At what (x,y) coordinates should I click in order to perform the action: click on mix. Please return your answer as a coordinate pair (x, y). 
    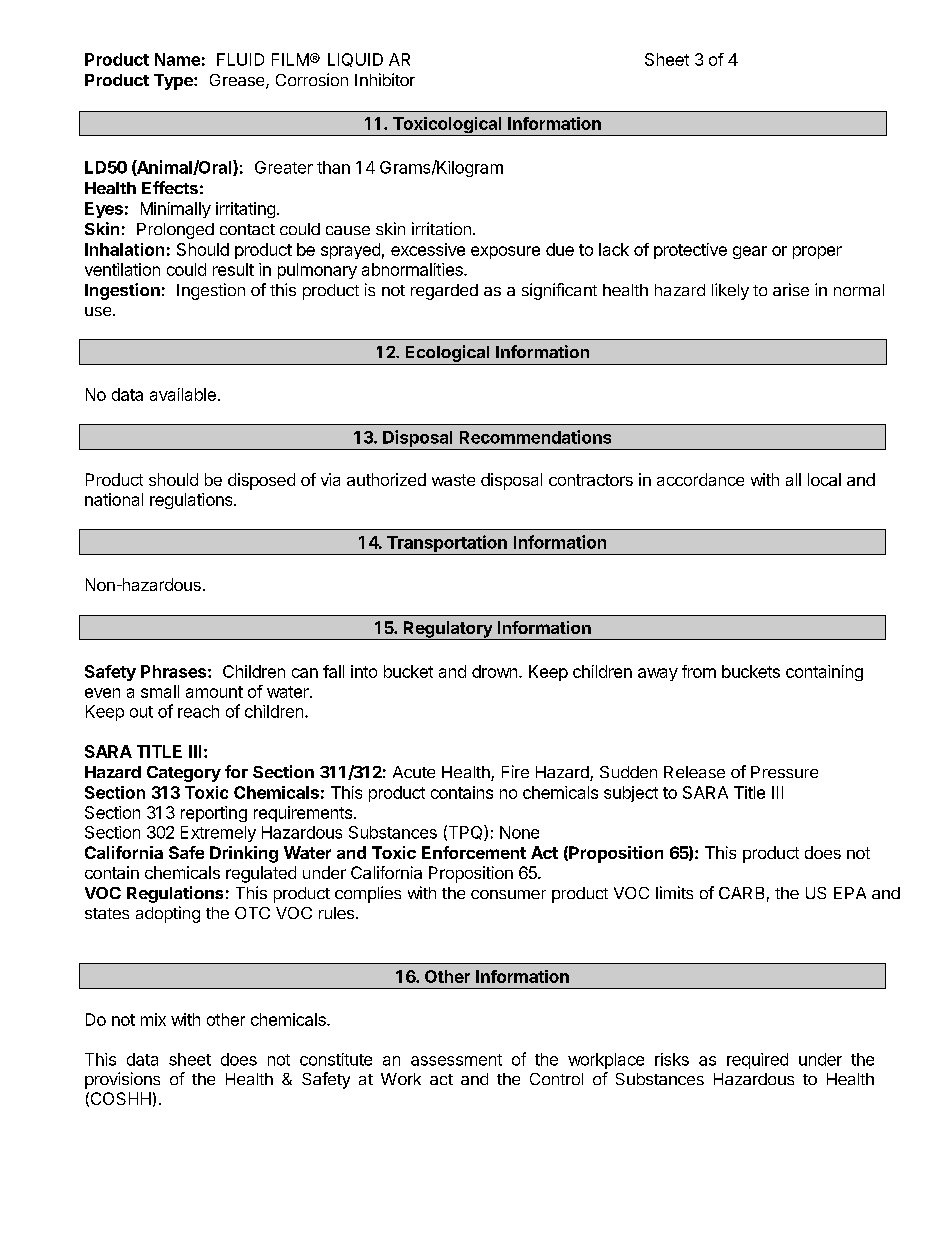
    Looking at the image, I should click on (153, 1019).
